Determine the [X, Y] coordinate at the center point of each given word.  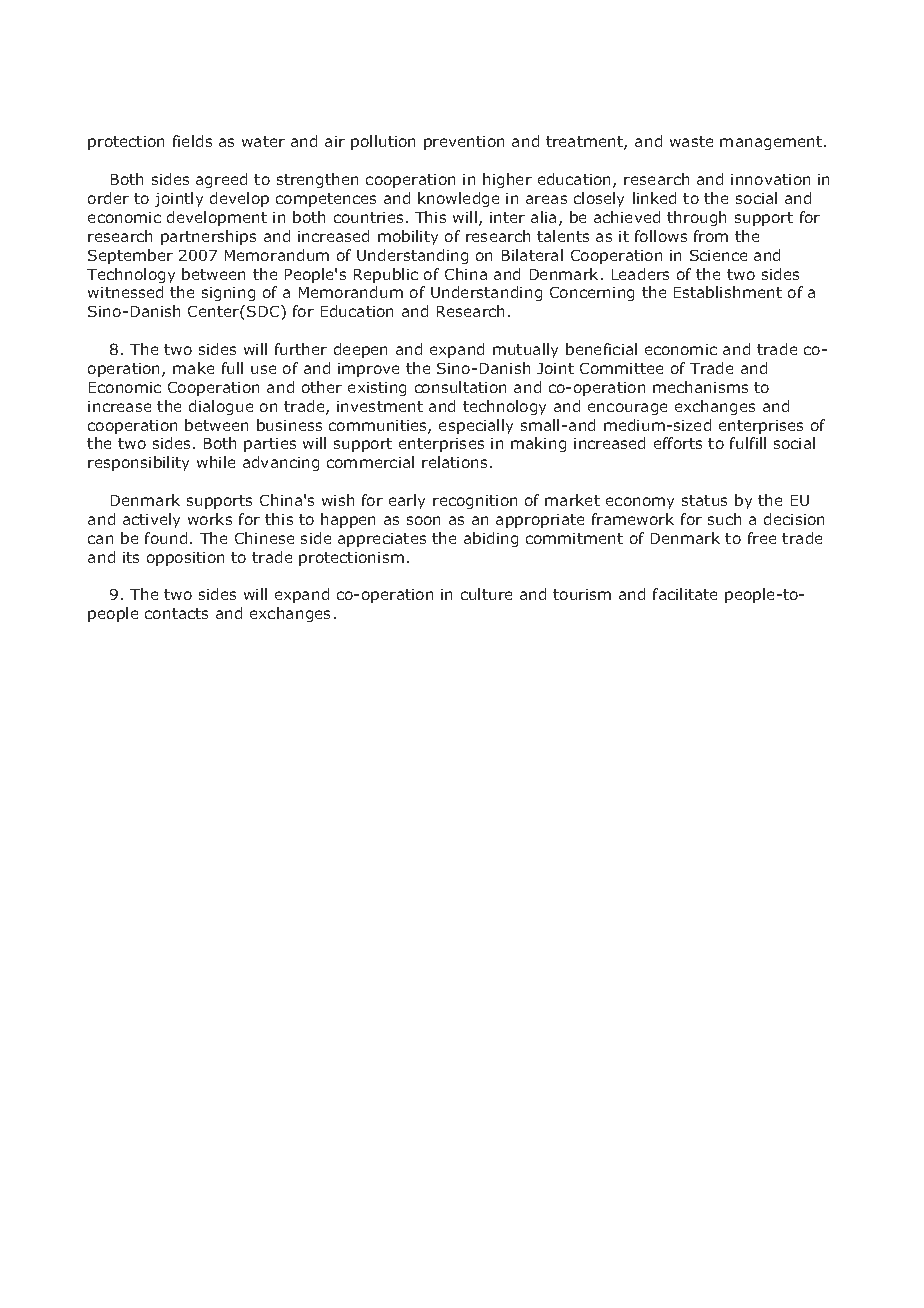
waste [691, 141]
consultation [460, 387]
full [232, 368]
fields [192, 141]
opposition [185, 559]
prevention [464, 143]
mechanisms [700, 387]
